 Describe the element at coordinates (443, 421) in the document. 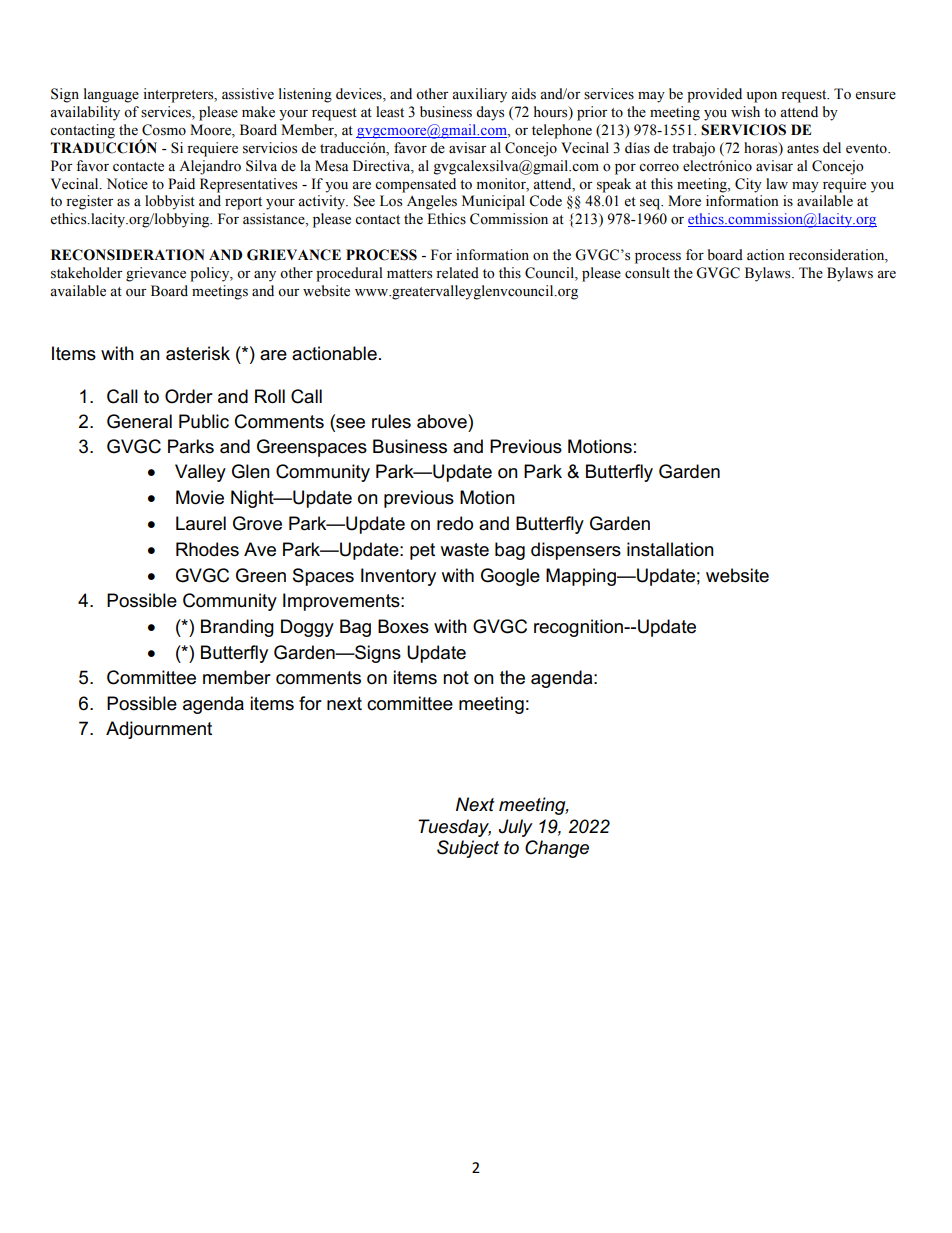

I see `above` at that location.
